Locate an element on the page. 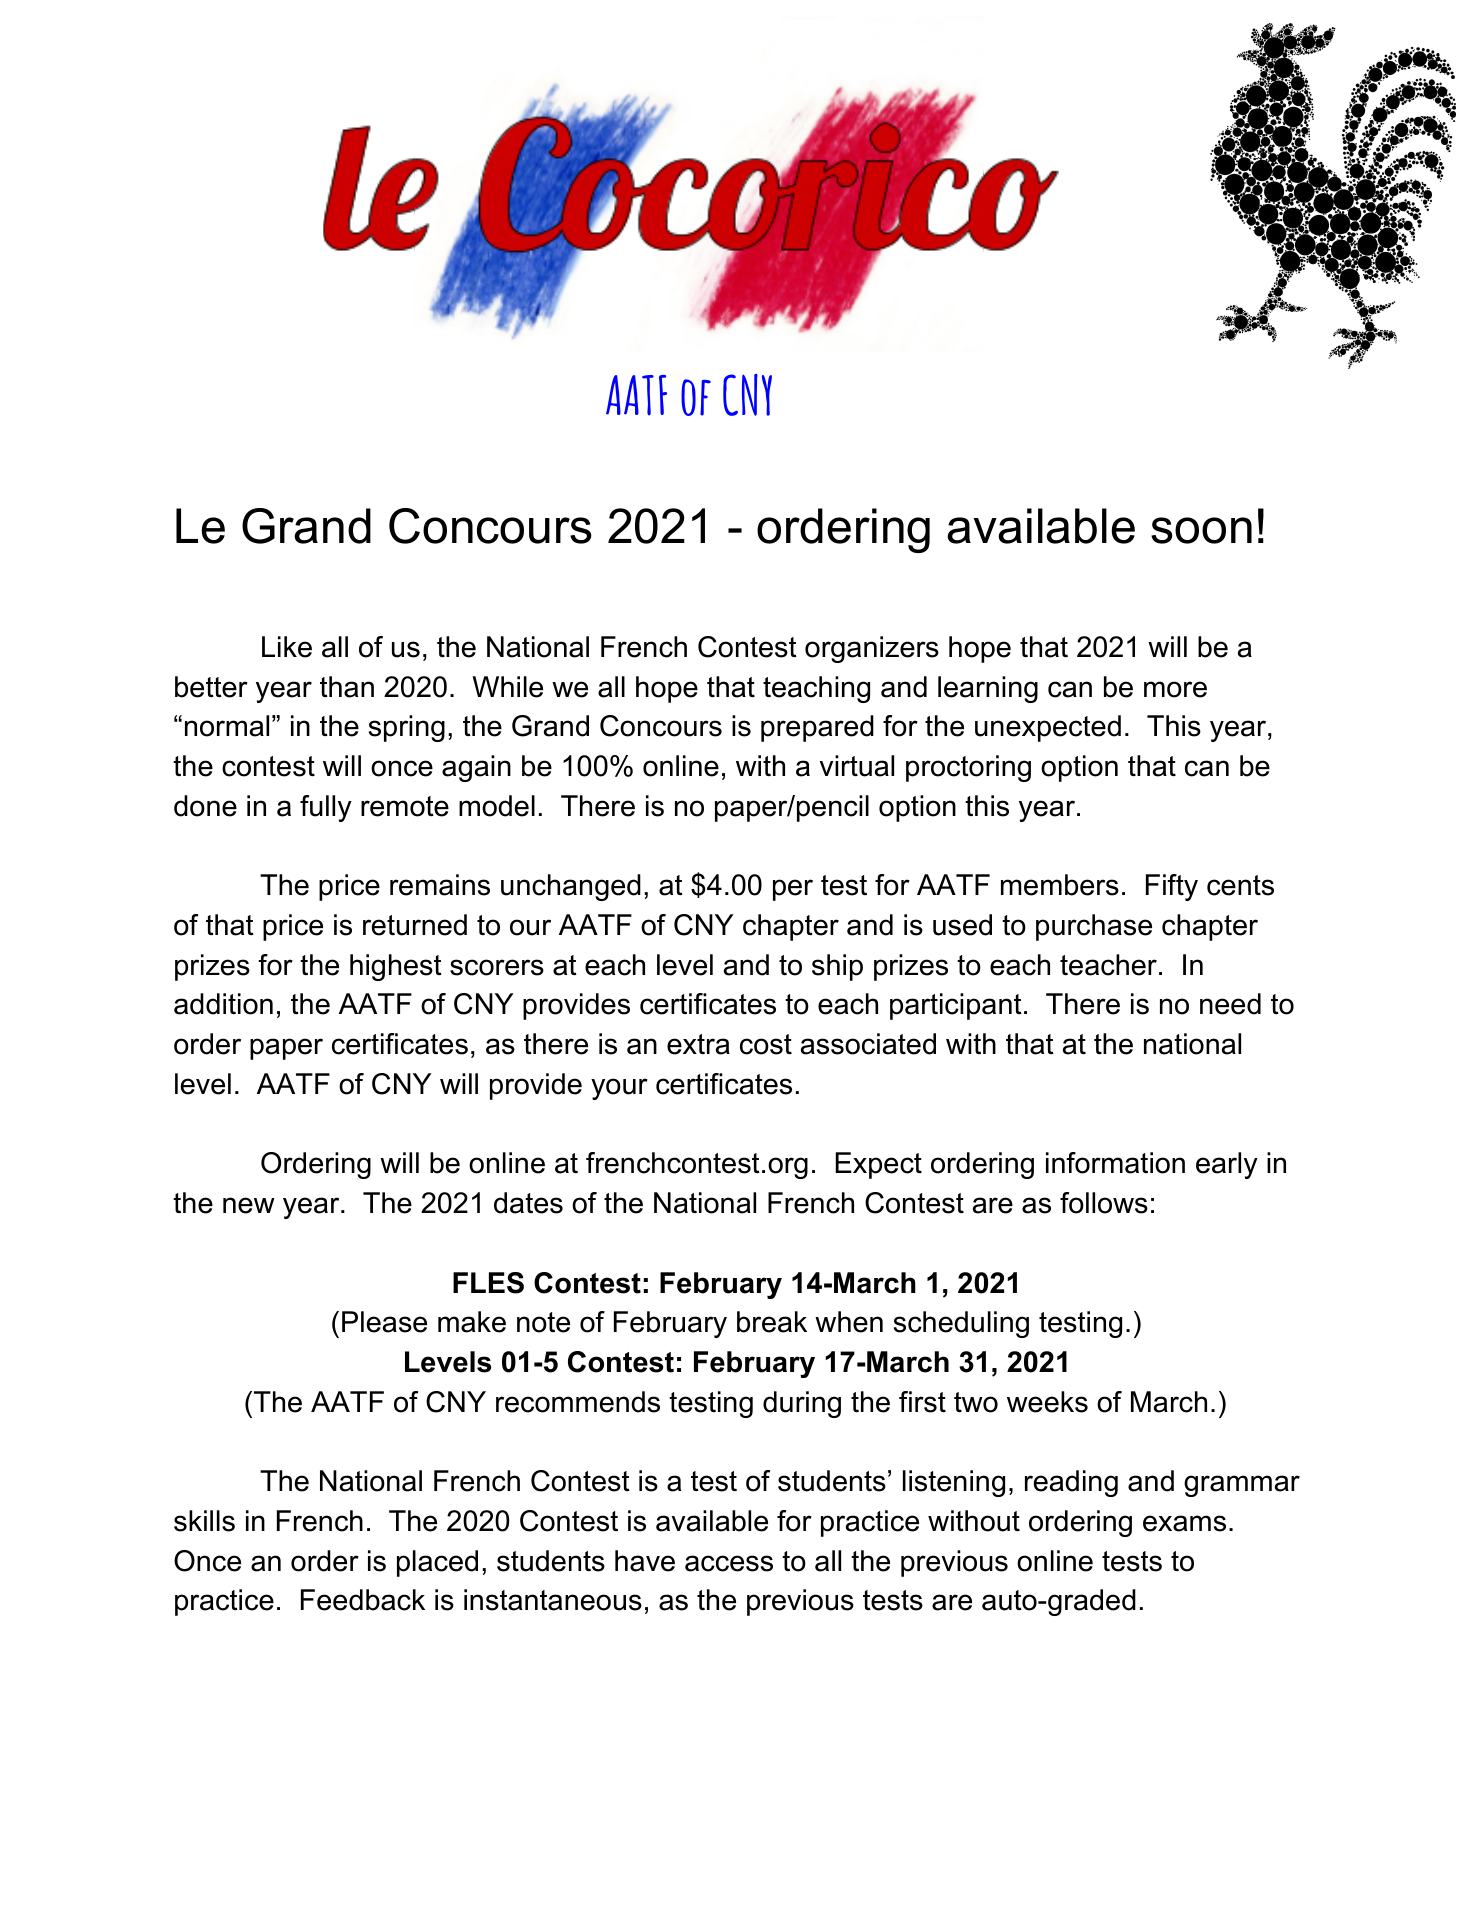  Like is located at coordinates (287, 647).
